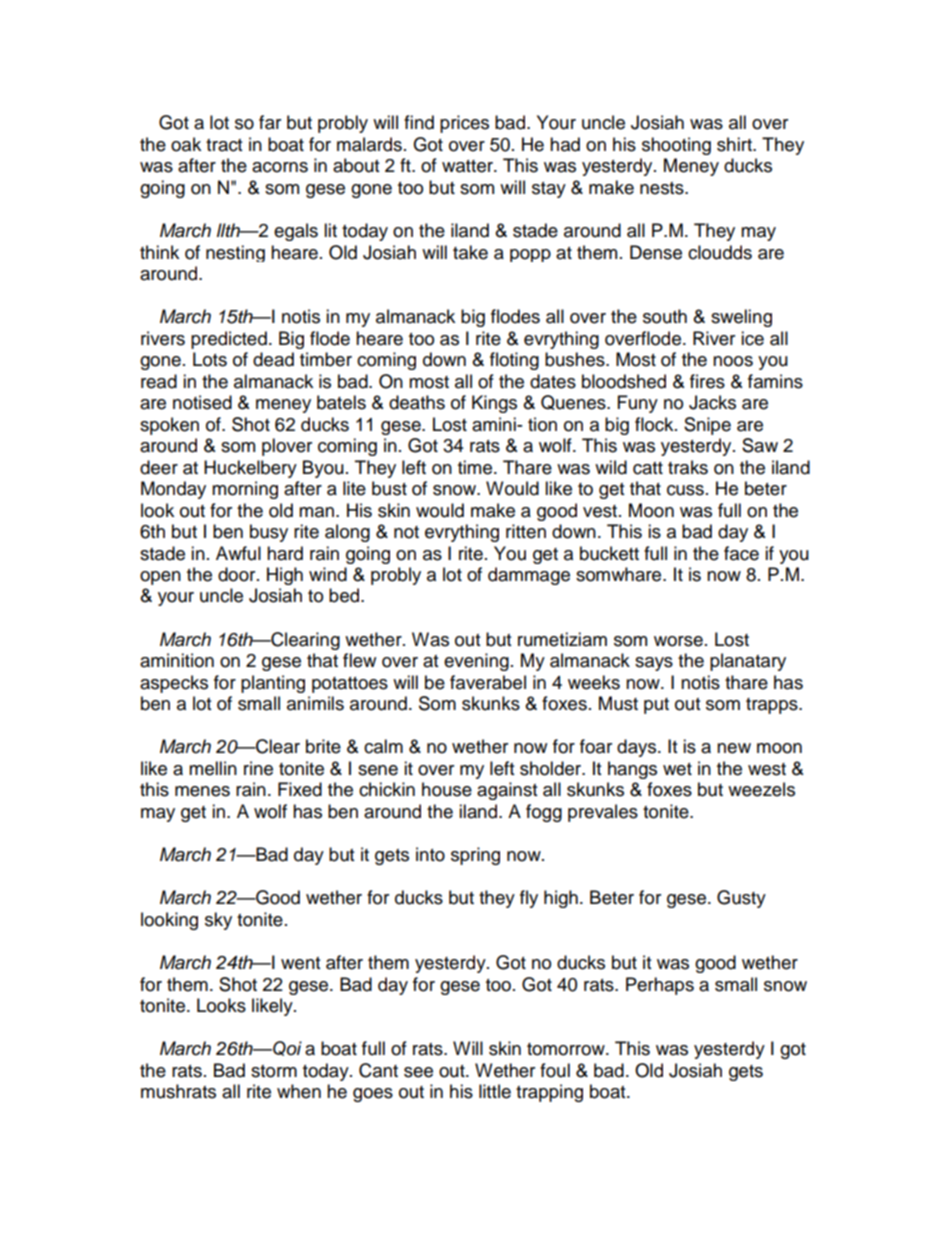  Describe the element at coordinates (665, 316) in the document. I see `south` at that location.
